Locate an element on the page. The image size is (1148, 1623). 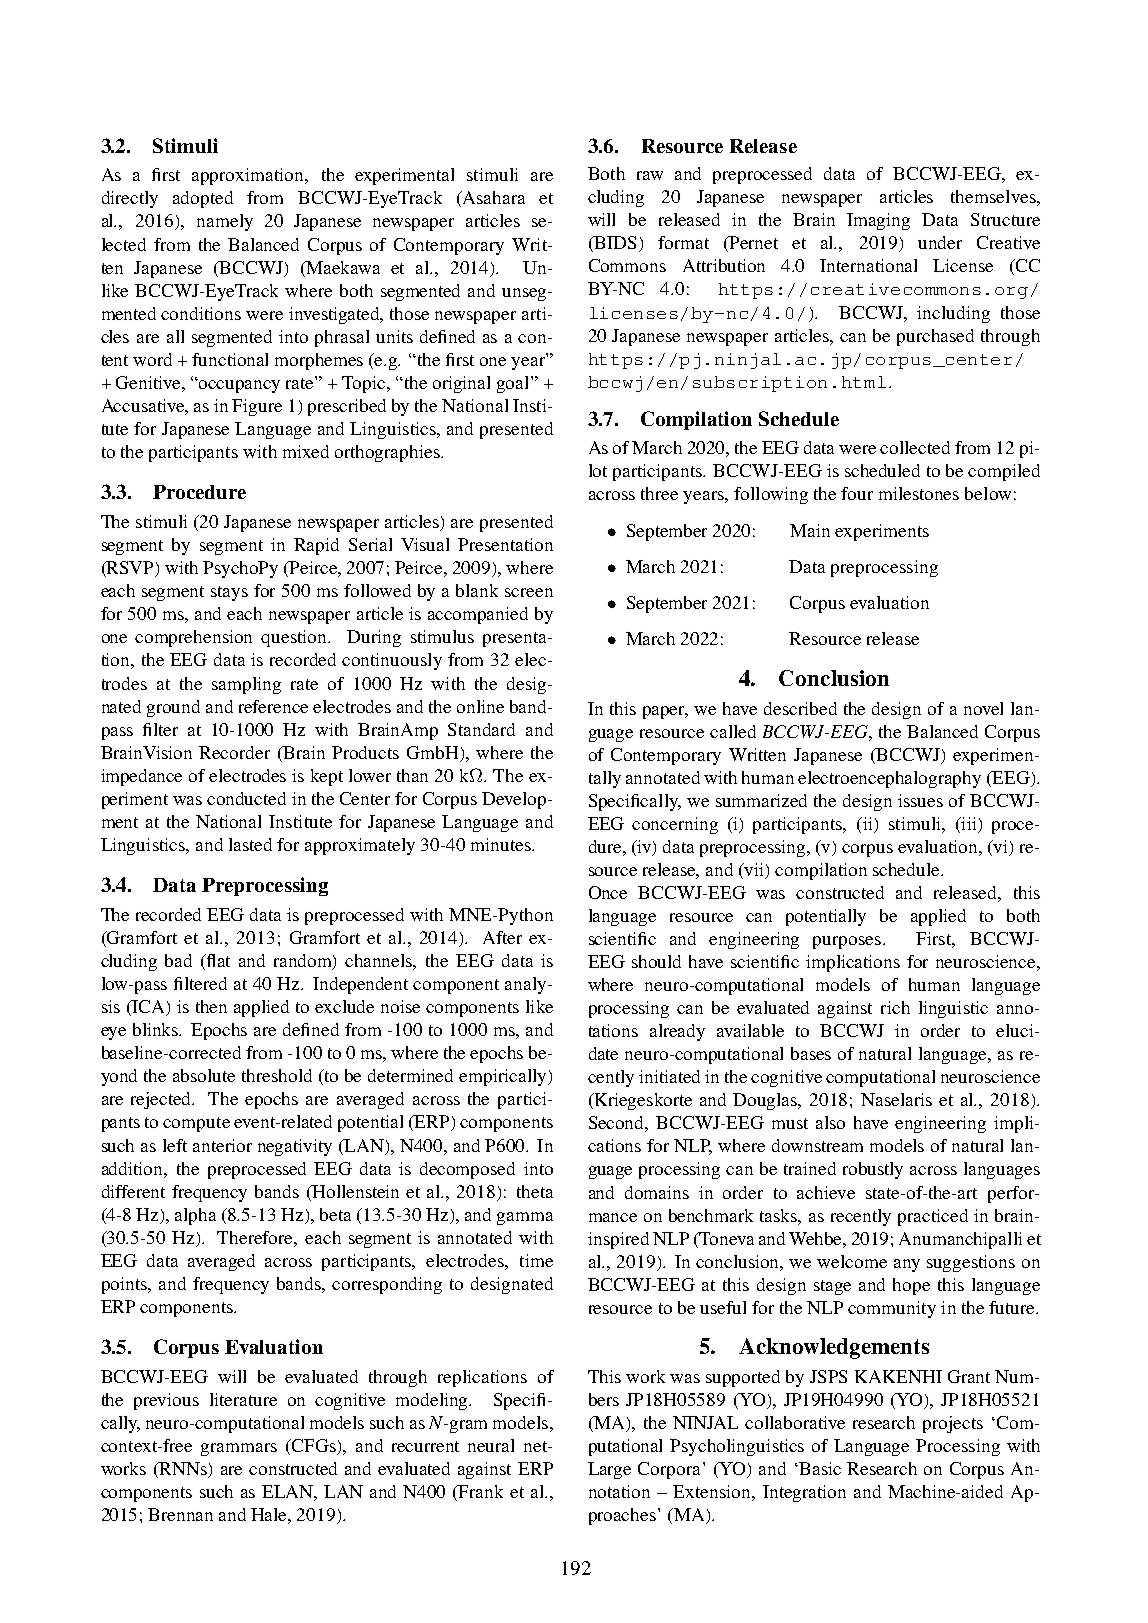
milestones is located at coordinates (919, 493).
